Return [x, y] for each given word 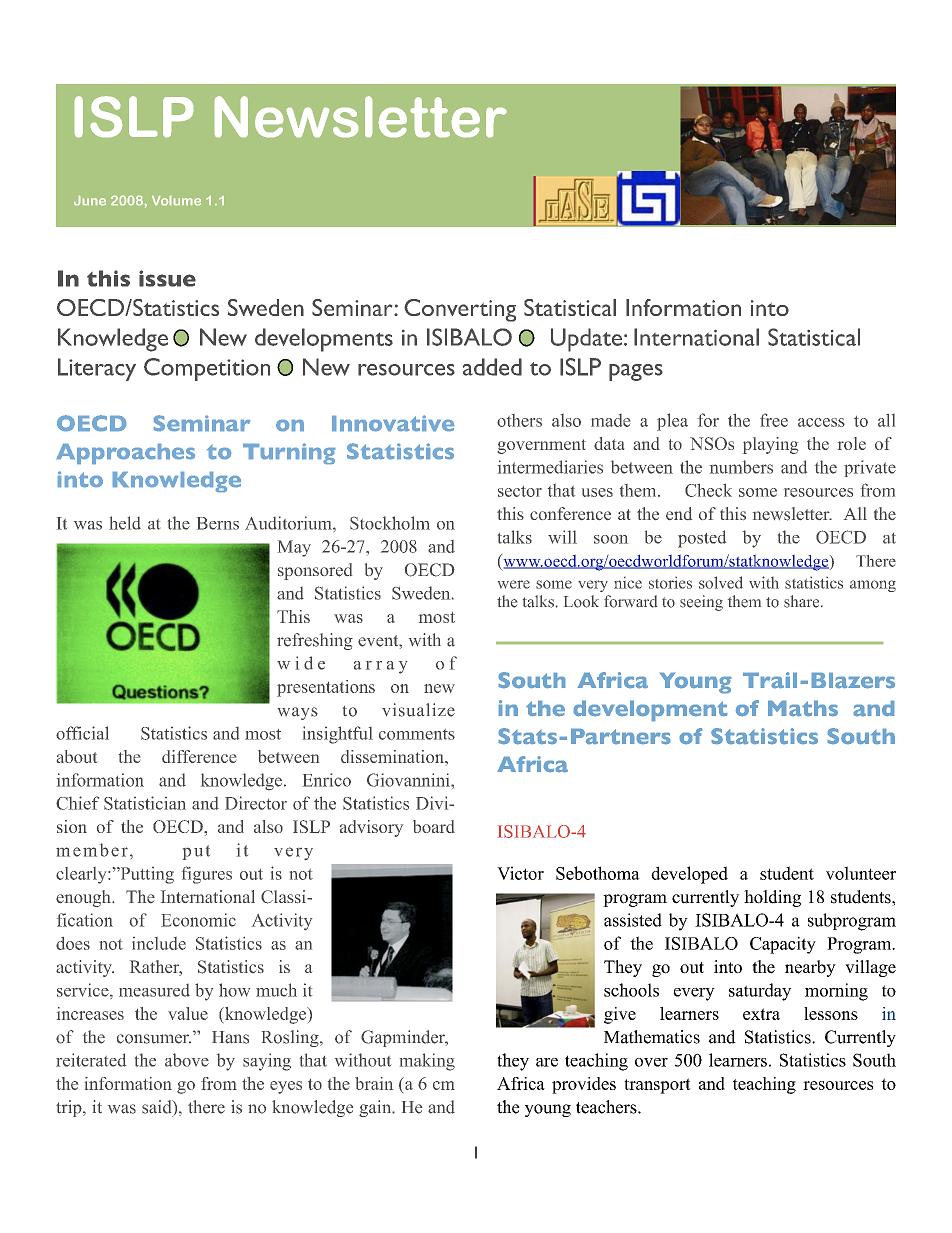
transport [657, 1086]
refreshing [315, 641]
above [187, 1060]
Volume [176, 200]
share [803, 601]
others [519, 420]
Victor [520, 873]
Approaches [126, 454]
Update [586, 340]
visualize [418, 710]
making [427, 1062]
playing [770, 445]
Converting [460, 310]
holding [772, 898]
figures [207, 875]
